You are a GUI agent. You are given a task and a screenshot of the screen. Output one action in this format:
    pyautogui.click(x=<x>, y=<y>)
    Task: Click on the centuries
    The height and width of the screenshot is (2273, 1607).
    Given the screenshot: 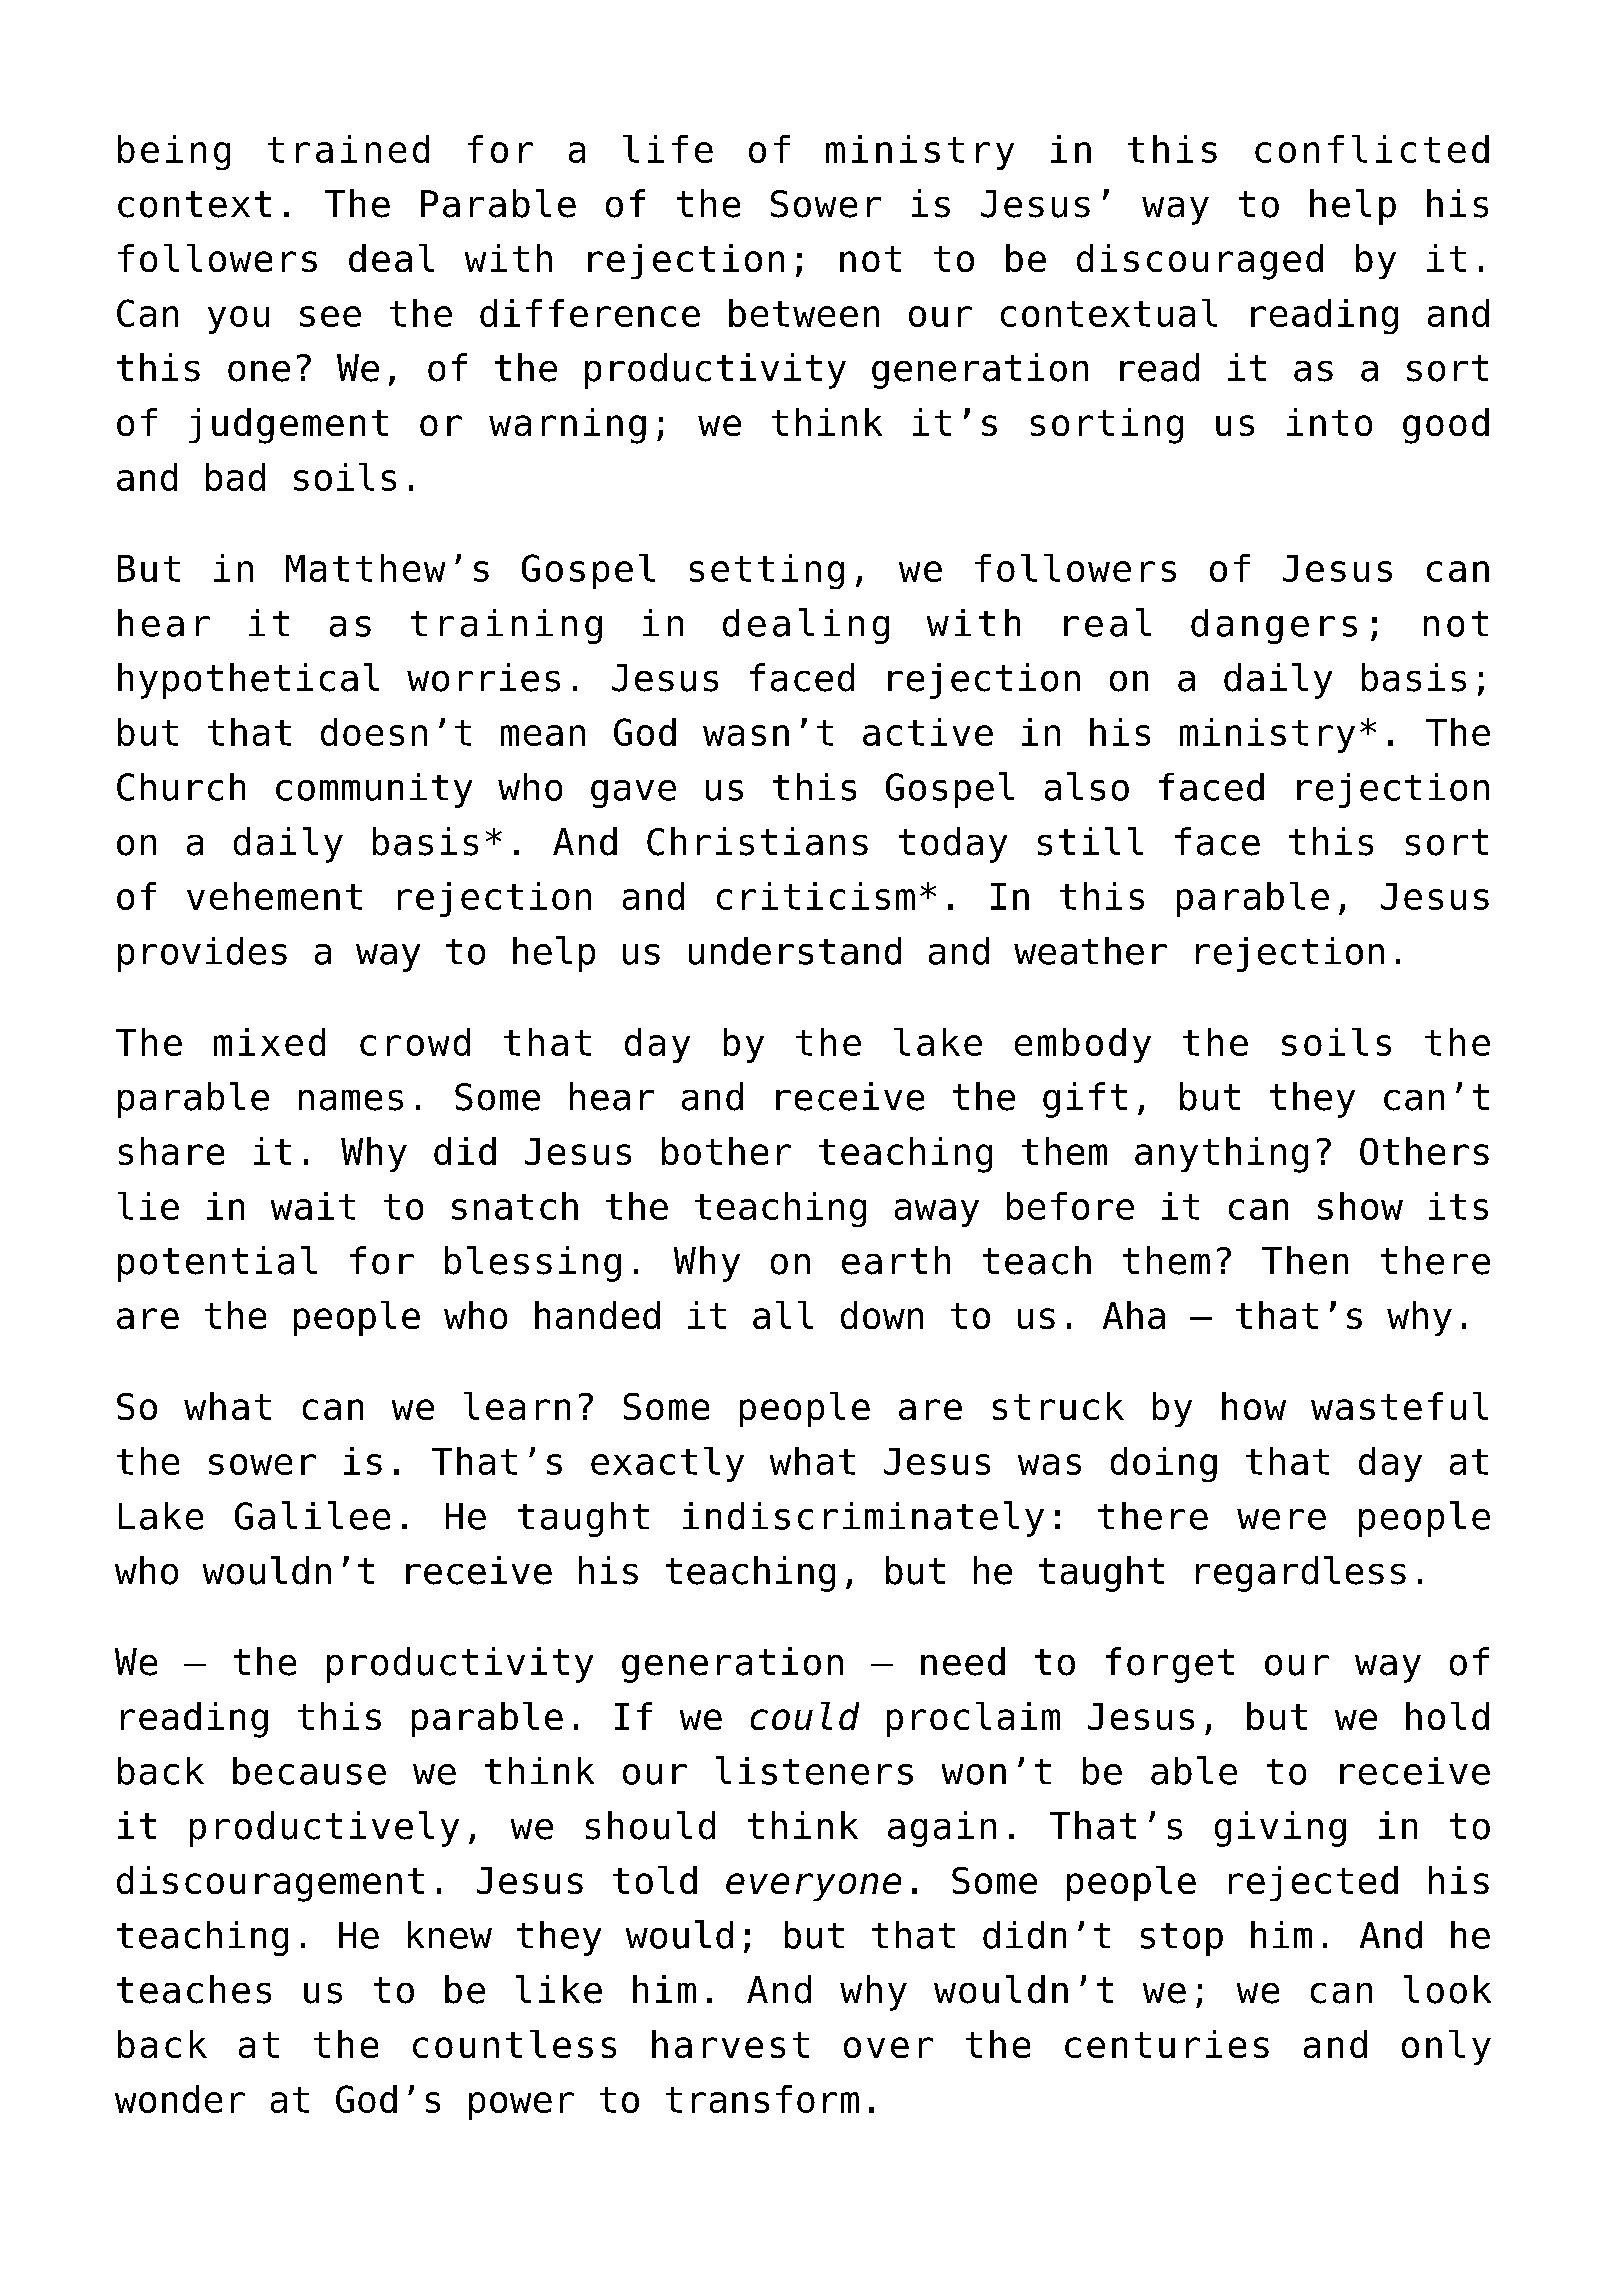 What is the action you would take?
    pyautogui.click(x=1167, y=2044)
